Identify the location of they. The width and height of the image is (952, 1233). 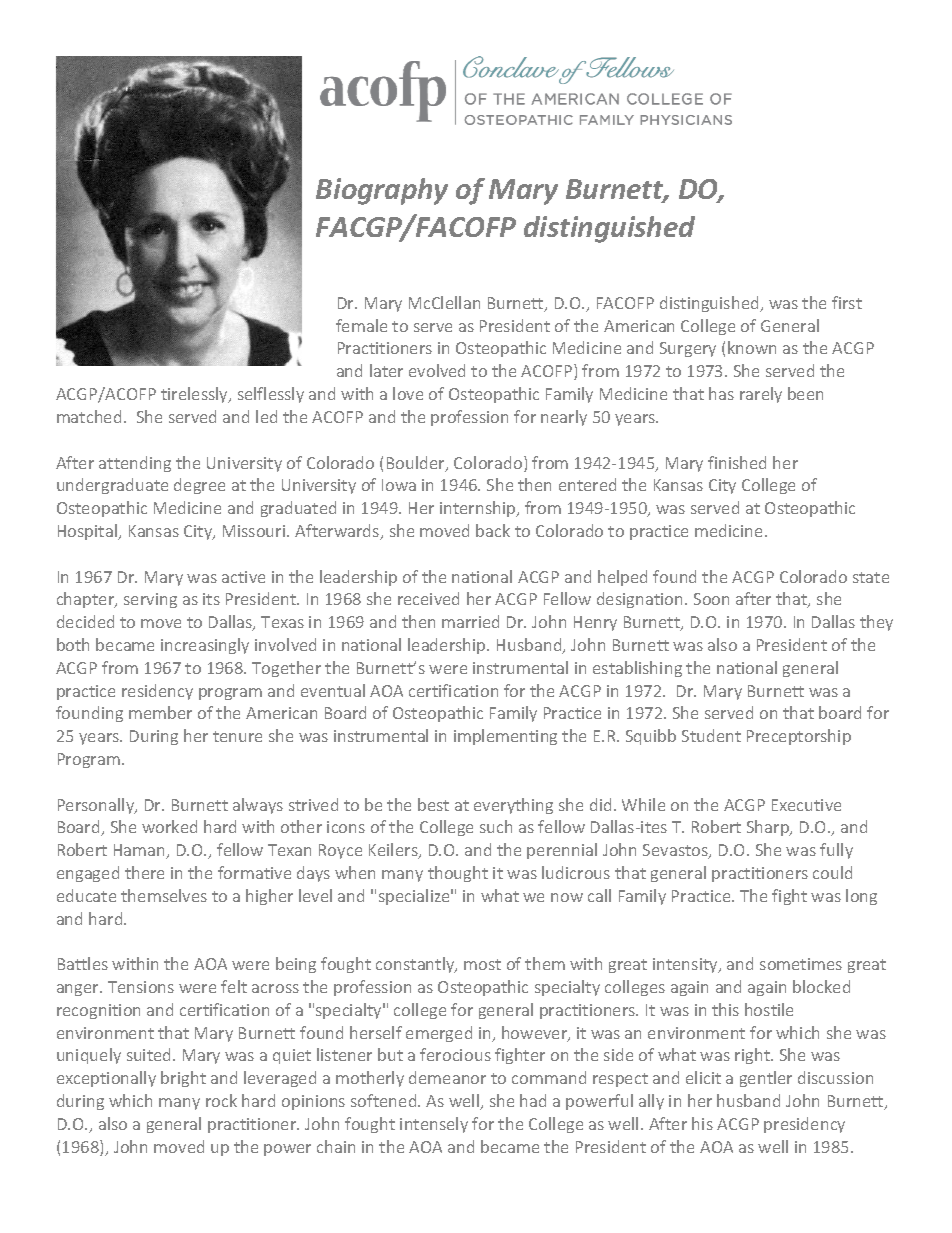
(876, 623).
